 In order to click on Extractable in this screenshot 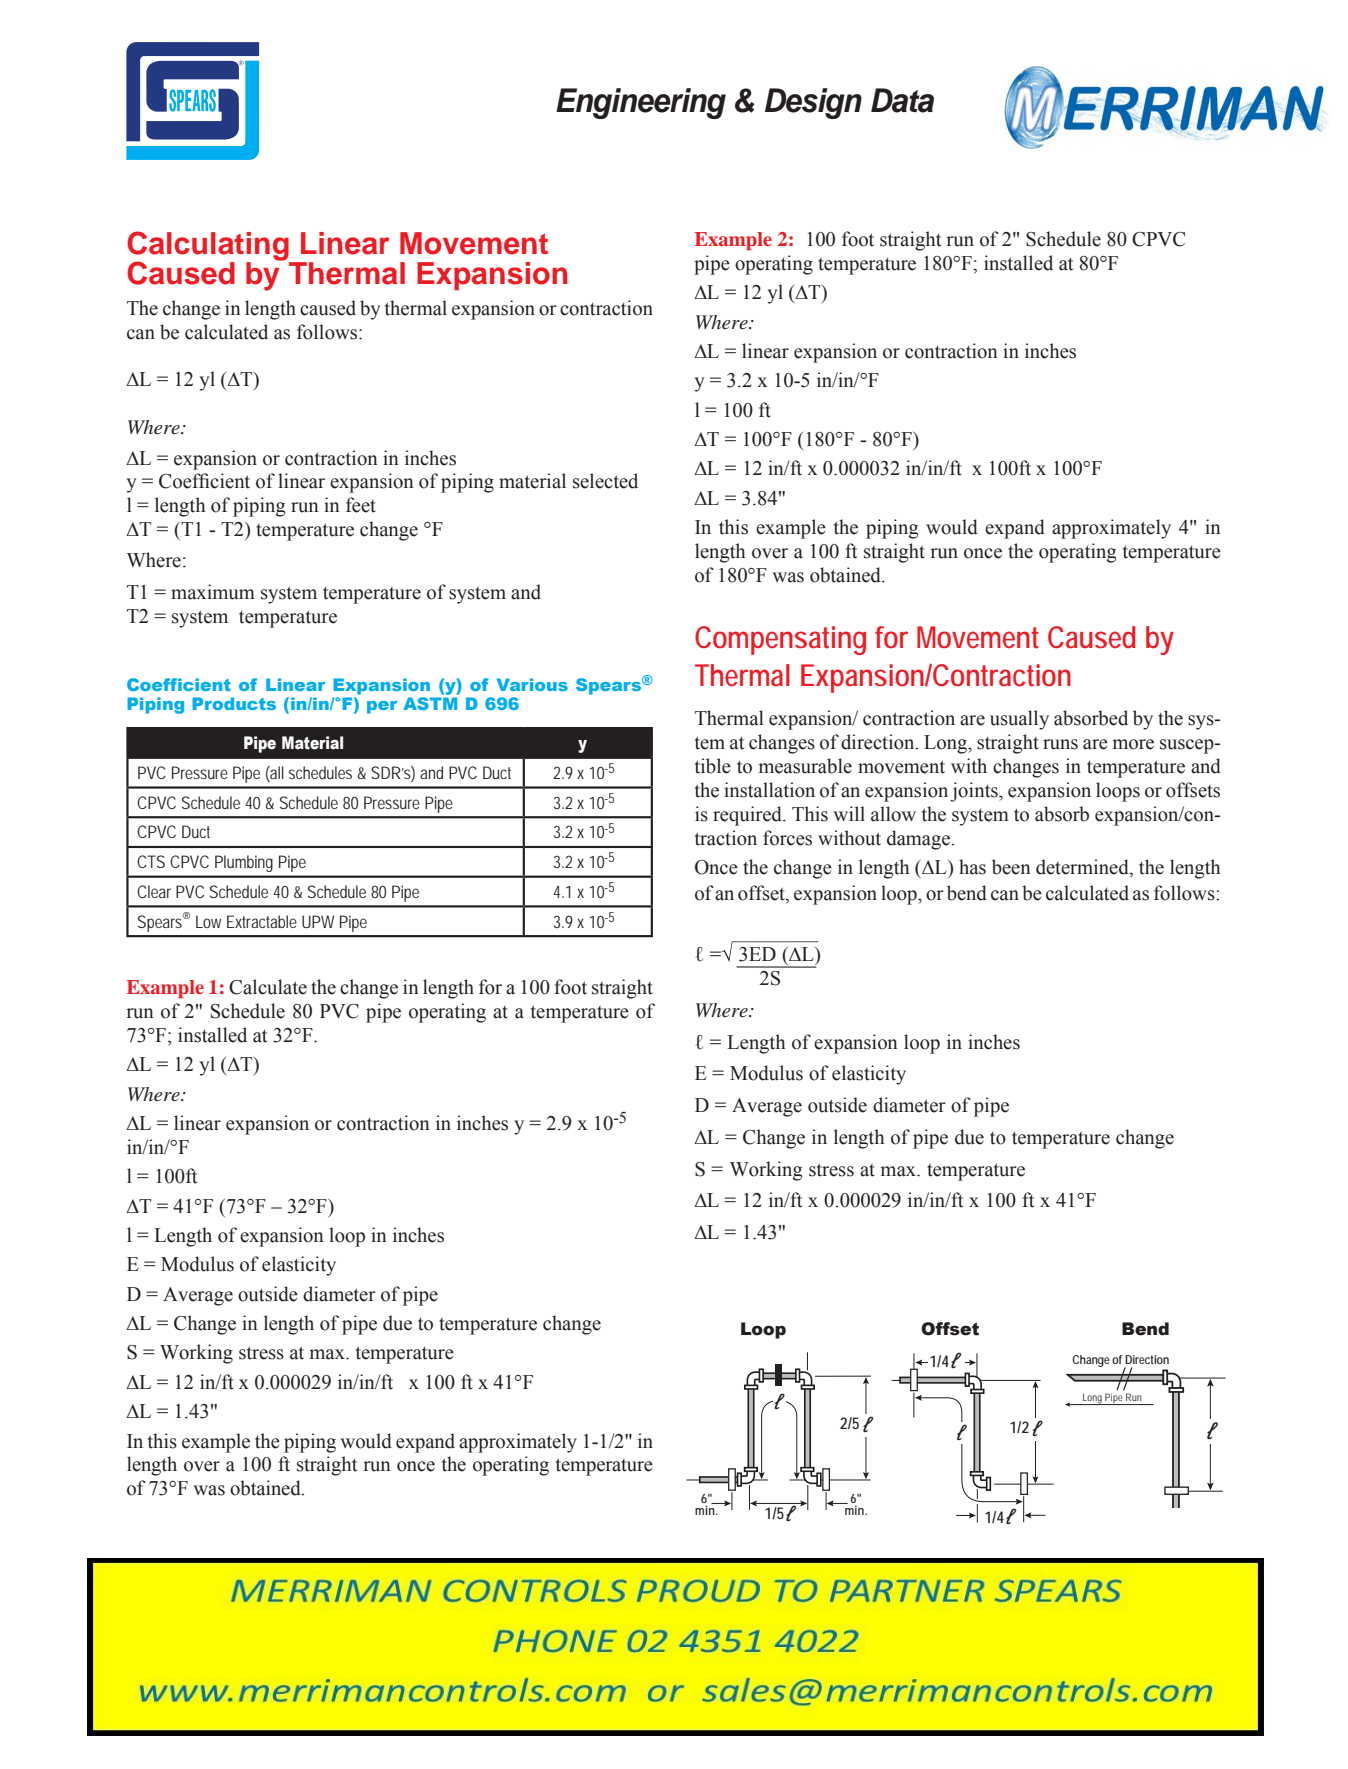, I will do `click(262, 921)`.
